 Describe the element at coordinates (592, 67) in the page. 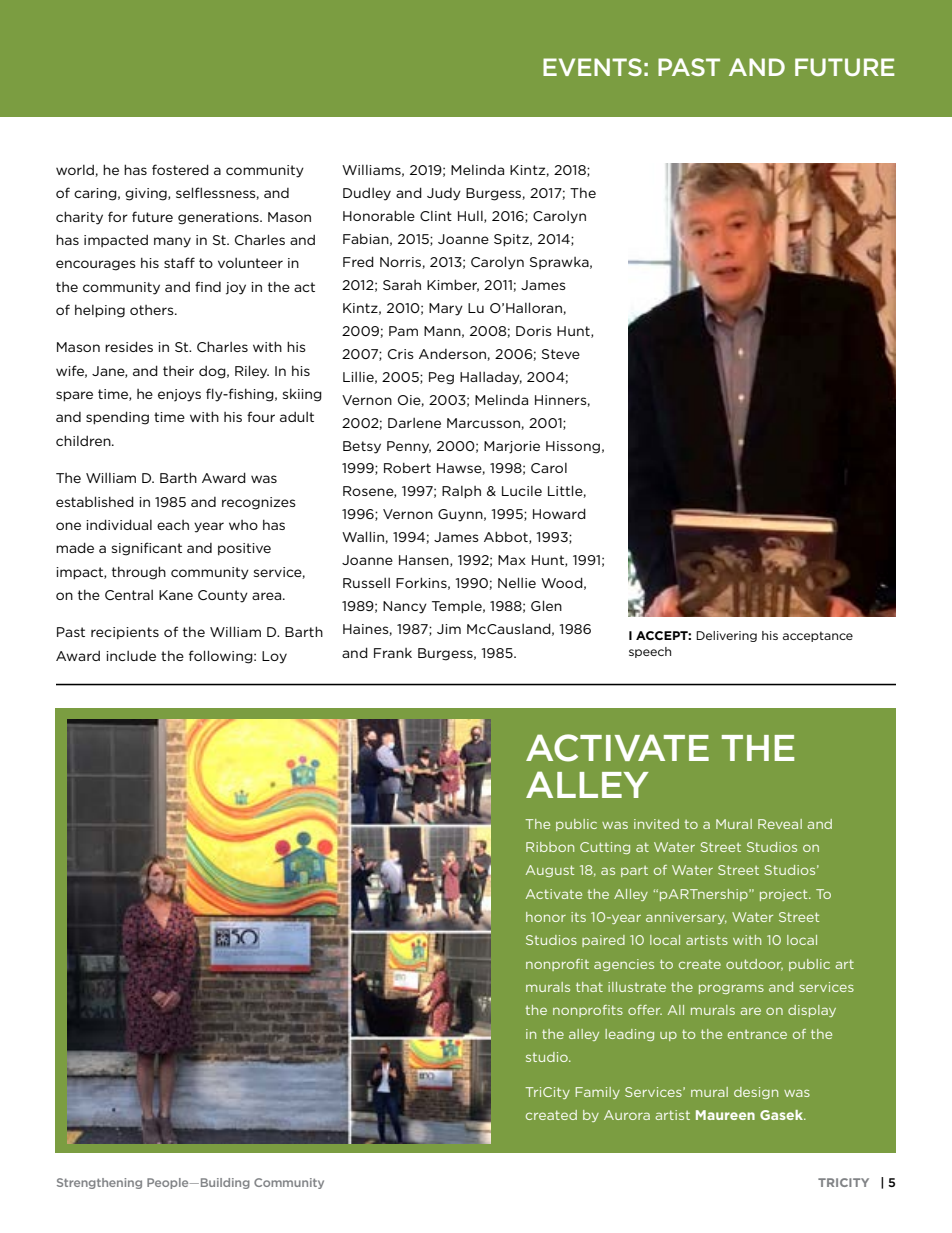

I see `EVENTS` at that location.
